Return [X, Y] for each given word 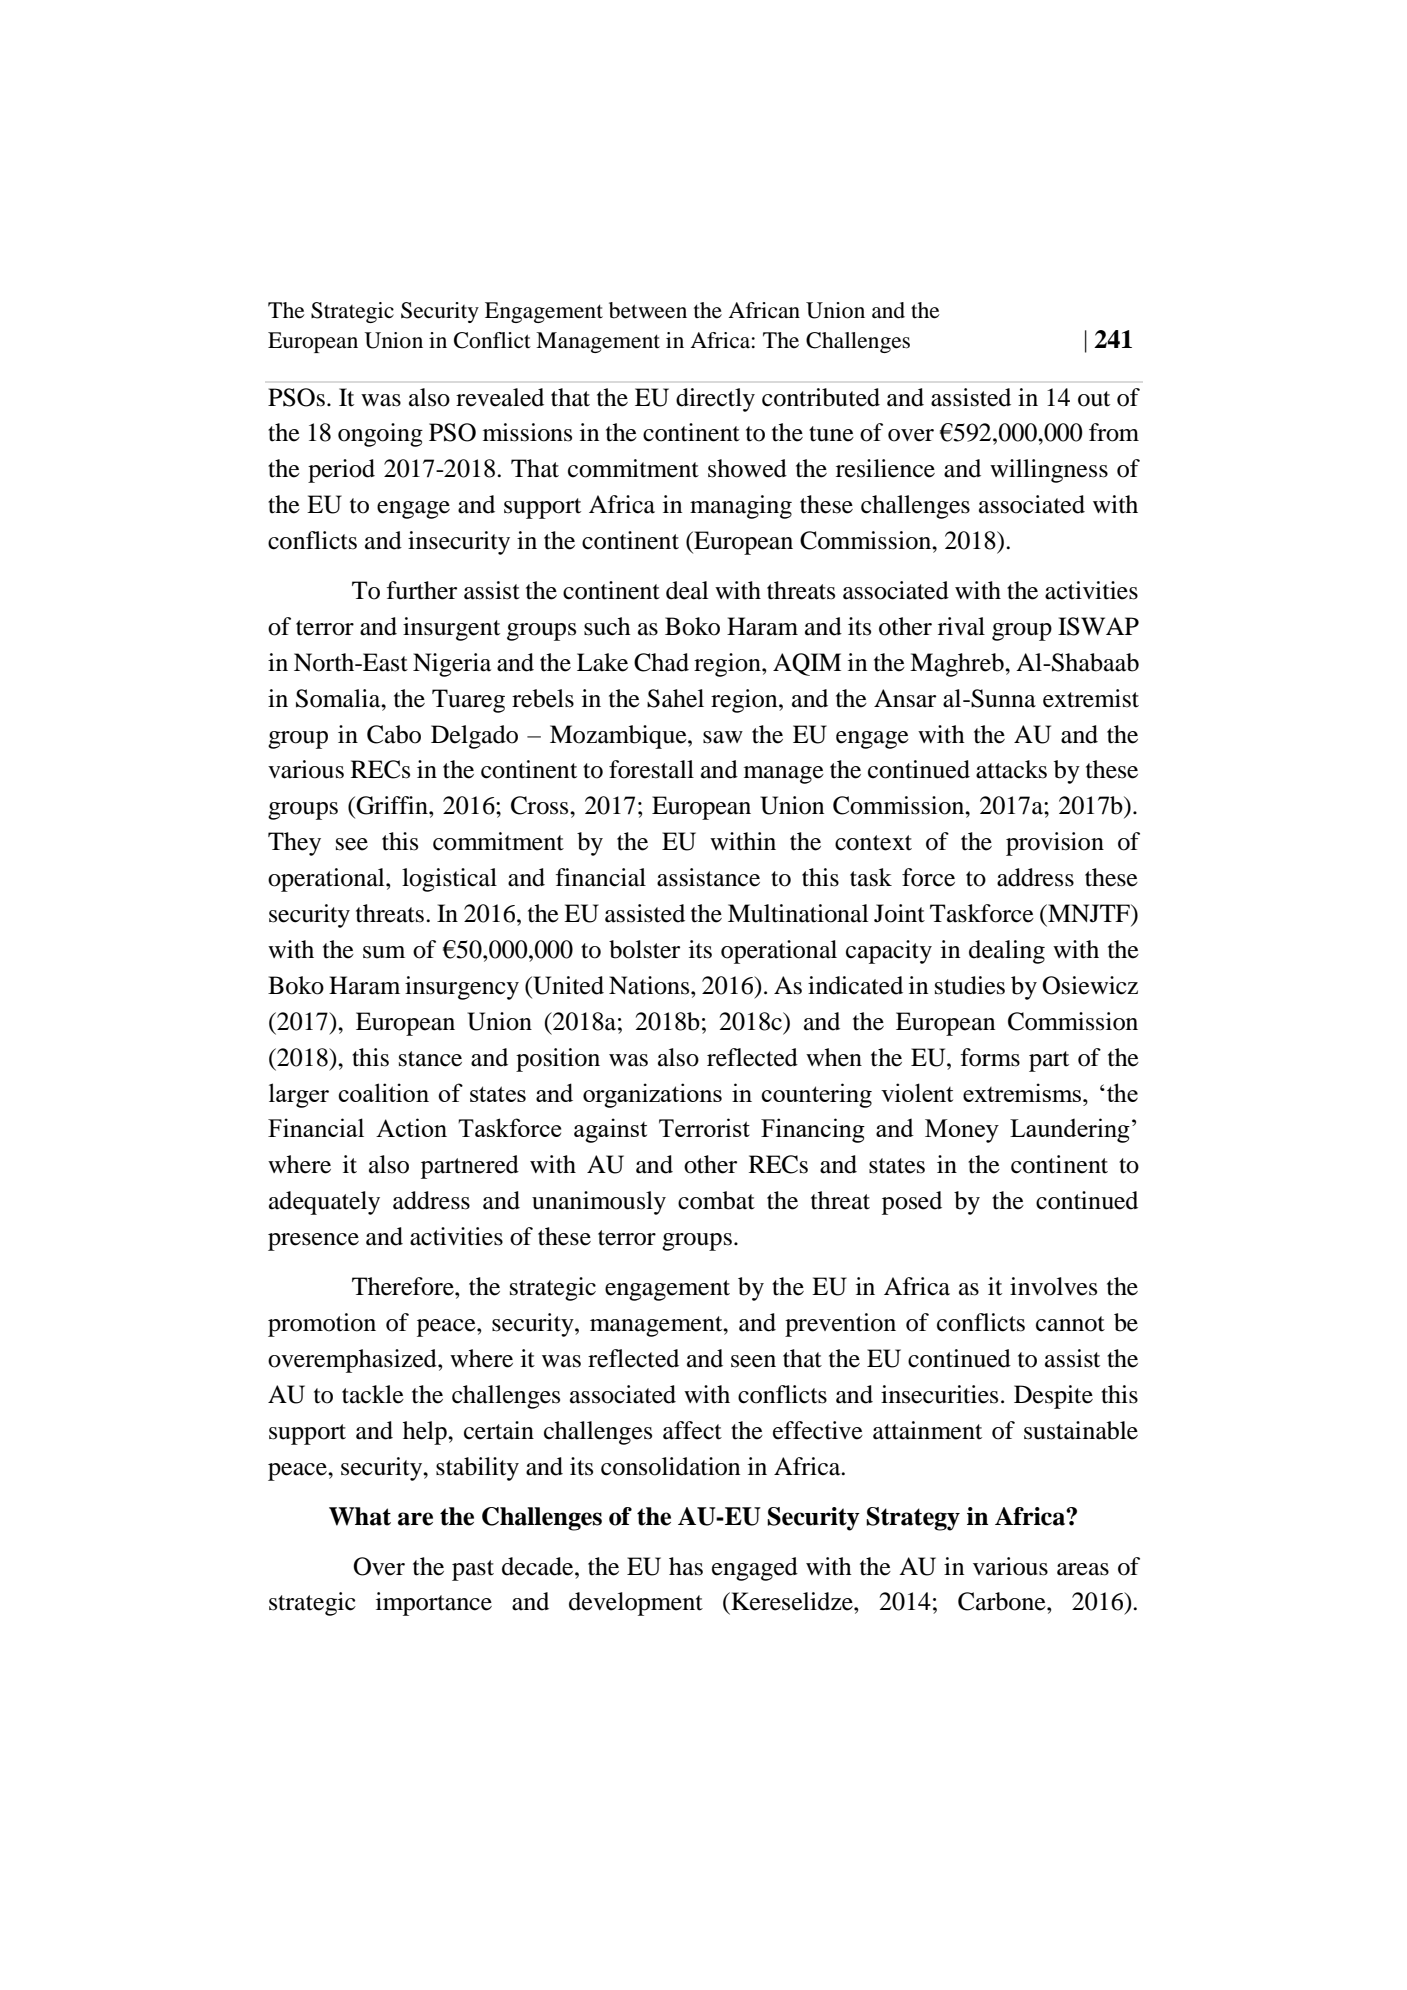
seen [753, 1361]
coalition [383, 1092]
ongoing [380, 435]
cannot [1070, 1324]
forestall [651, 769]
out [1094, 399]
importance [434, 1604]
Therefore [404, 1286]
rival [961, 626]
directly [715, 400]
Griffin [393, 805]
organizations [652, 1095]
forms [990, 1057]
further [422, 590]
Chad [661, 662]
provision [1055, 844]
